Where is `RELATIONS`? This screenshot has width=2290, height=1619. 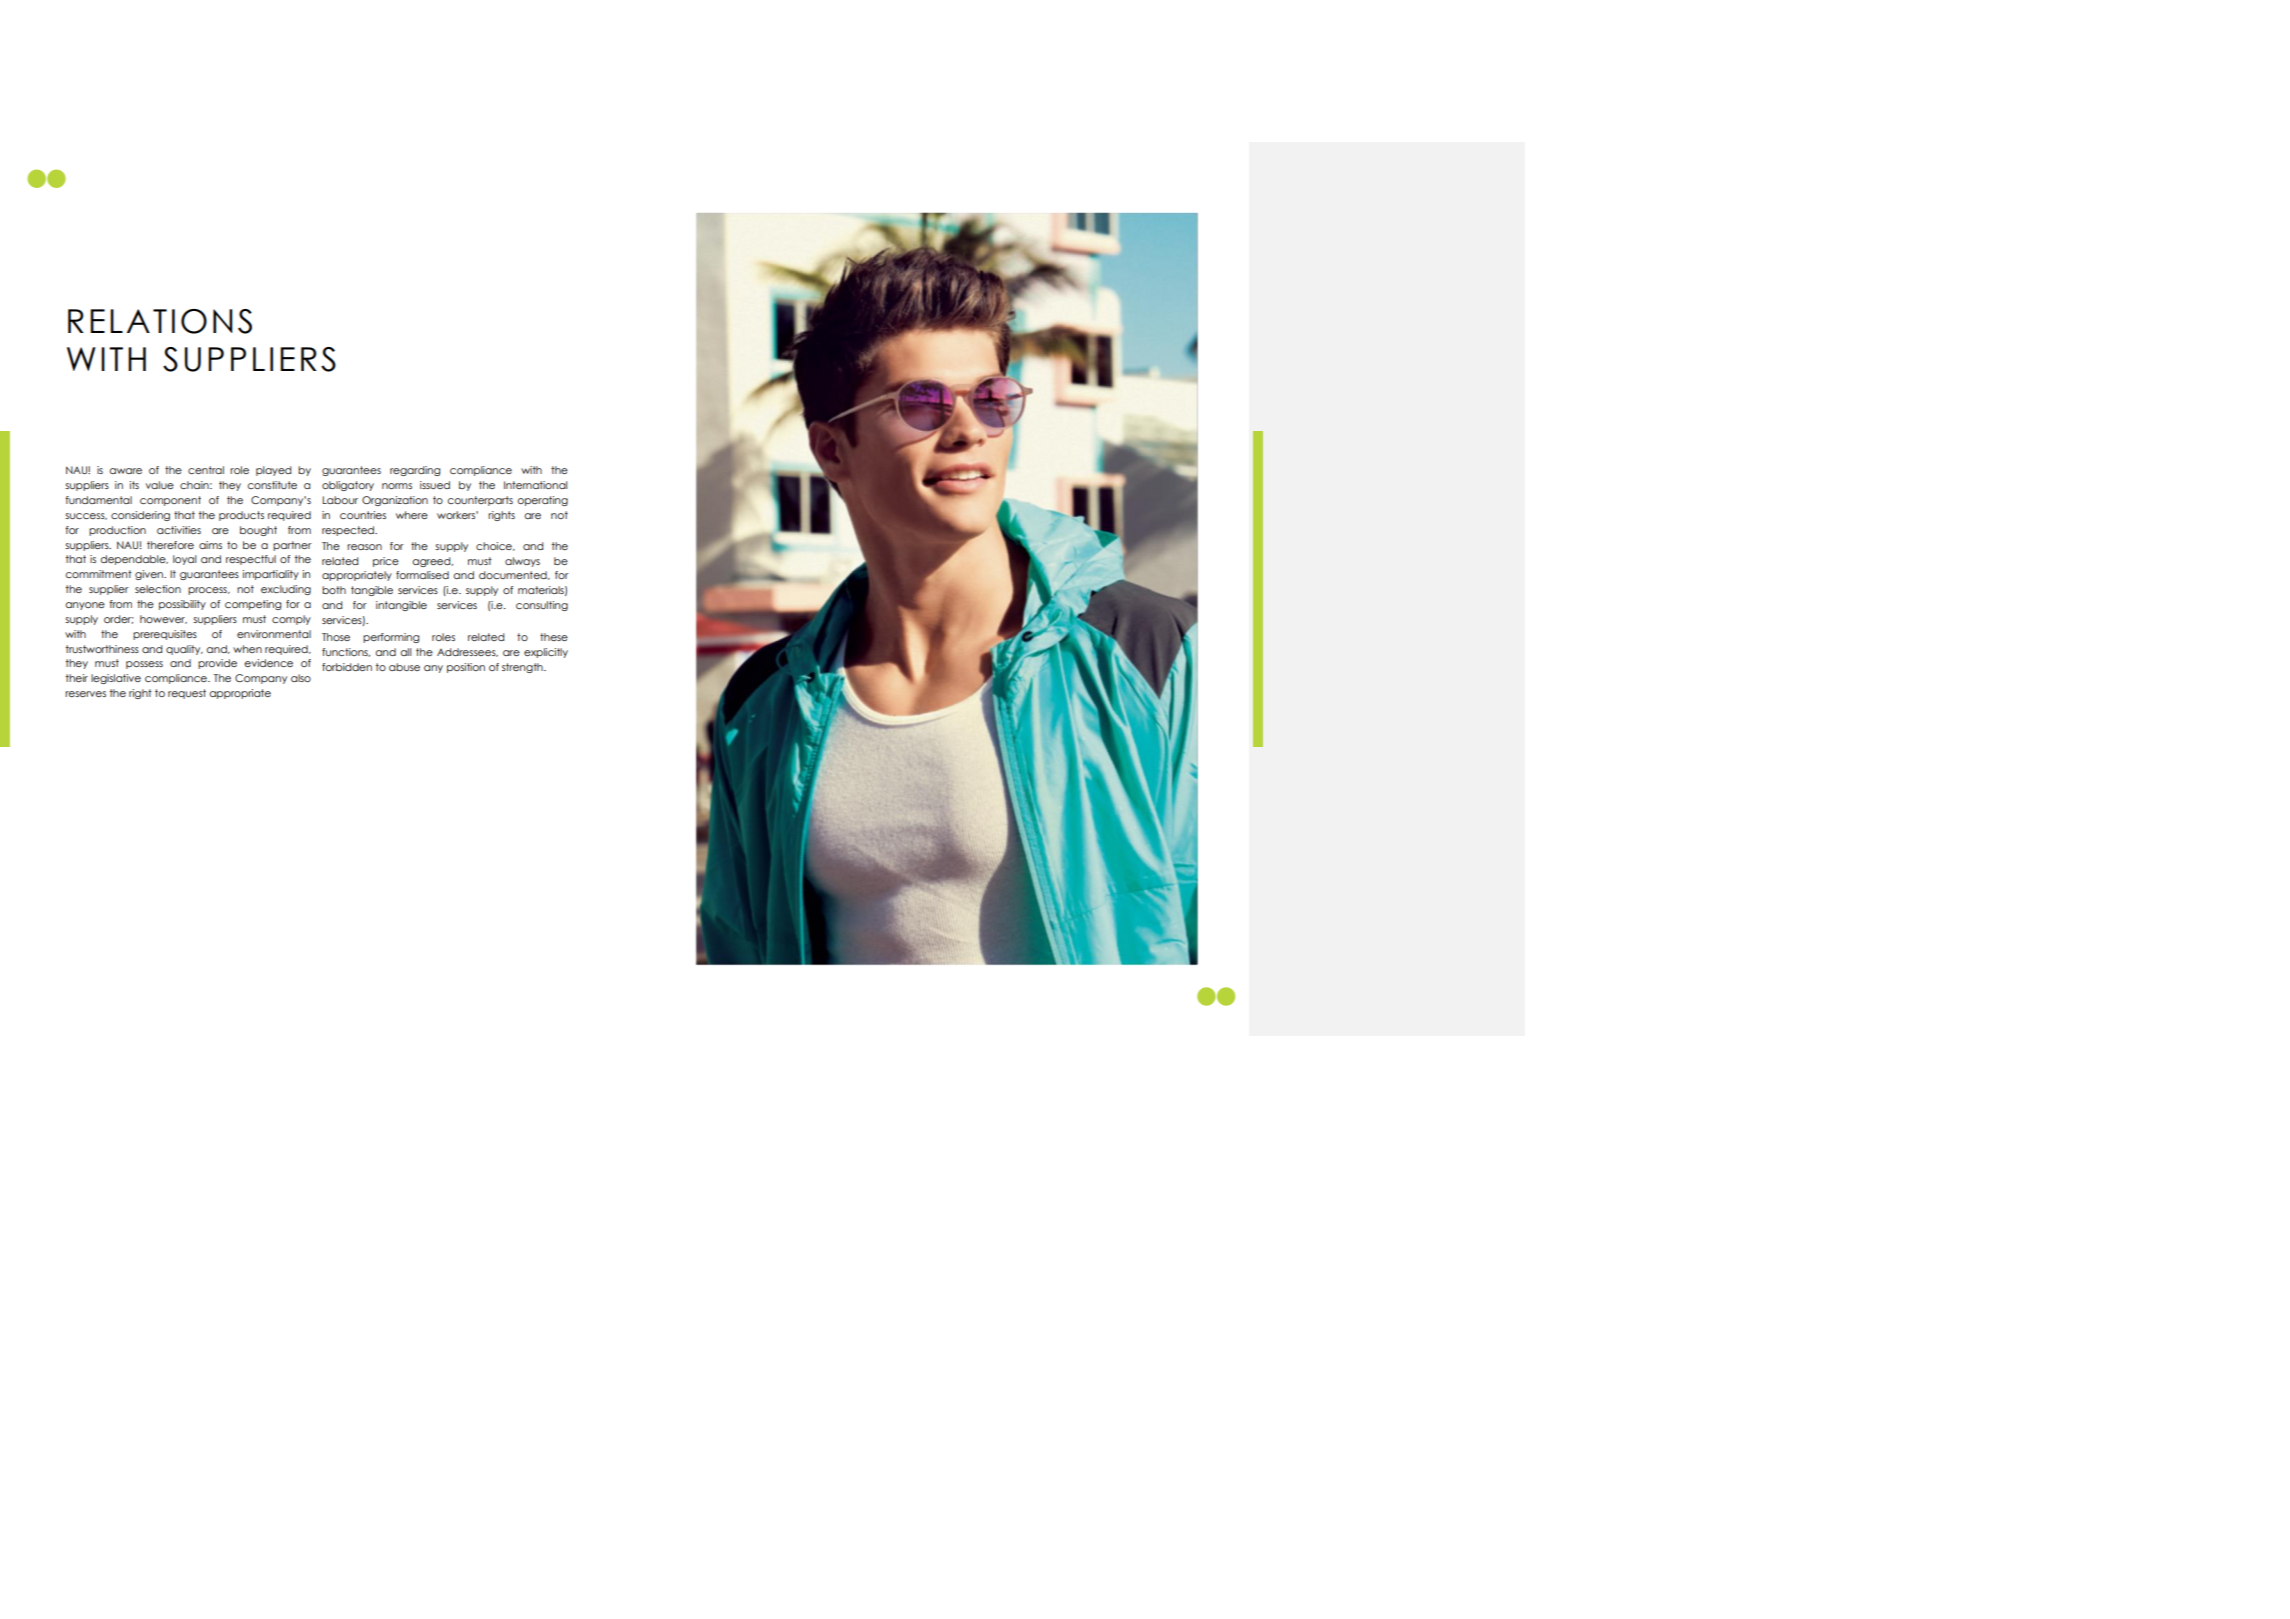 RELATIONS is located at coordinates (160, 321).
